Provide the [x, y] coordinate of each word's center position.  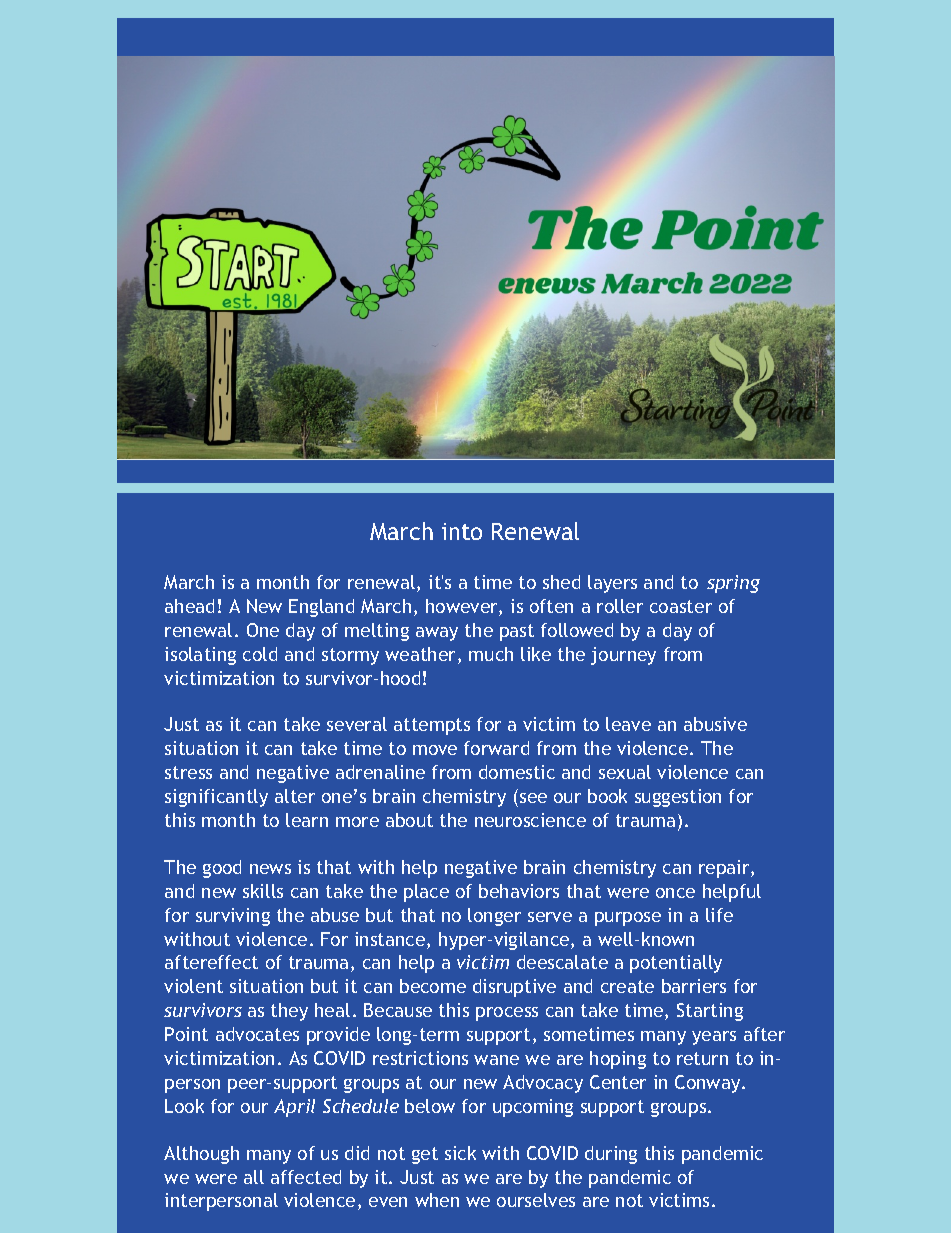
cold [260, 654]
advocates [257, 1034]
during [611, 1155]
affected [306, 1177]
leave [628, 724]
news [270, 869]
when [437, 1200]
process [507, 1014]
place [426, 893]
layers [612, 584]
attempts [432, 726]
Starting [710, 1012]
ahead [189, 606]
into [462, 531]
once [675, 893]
